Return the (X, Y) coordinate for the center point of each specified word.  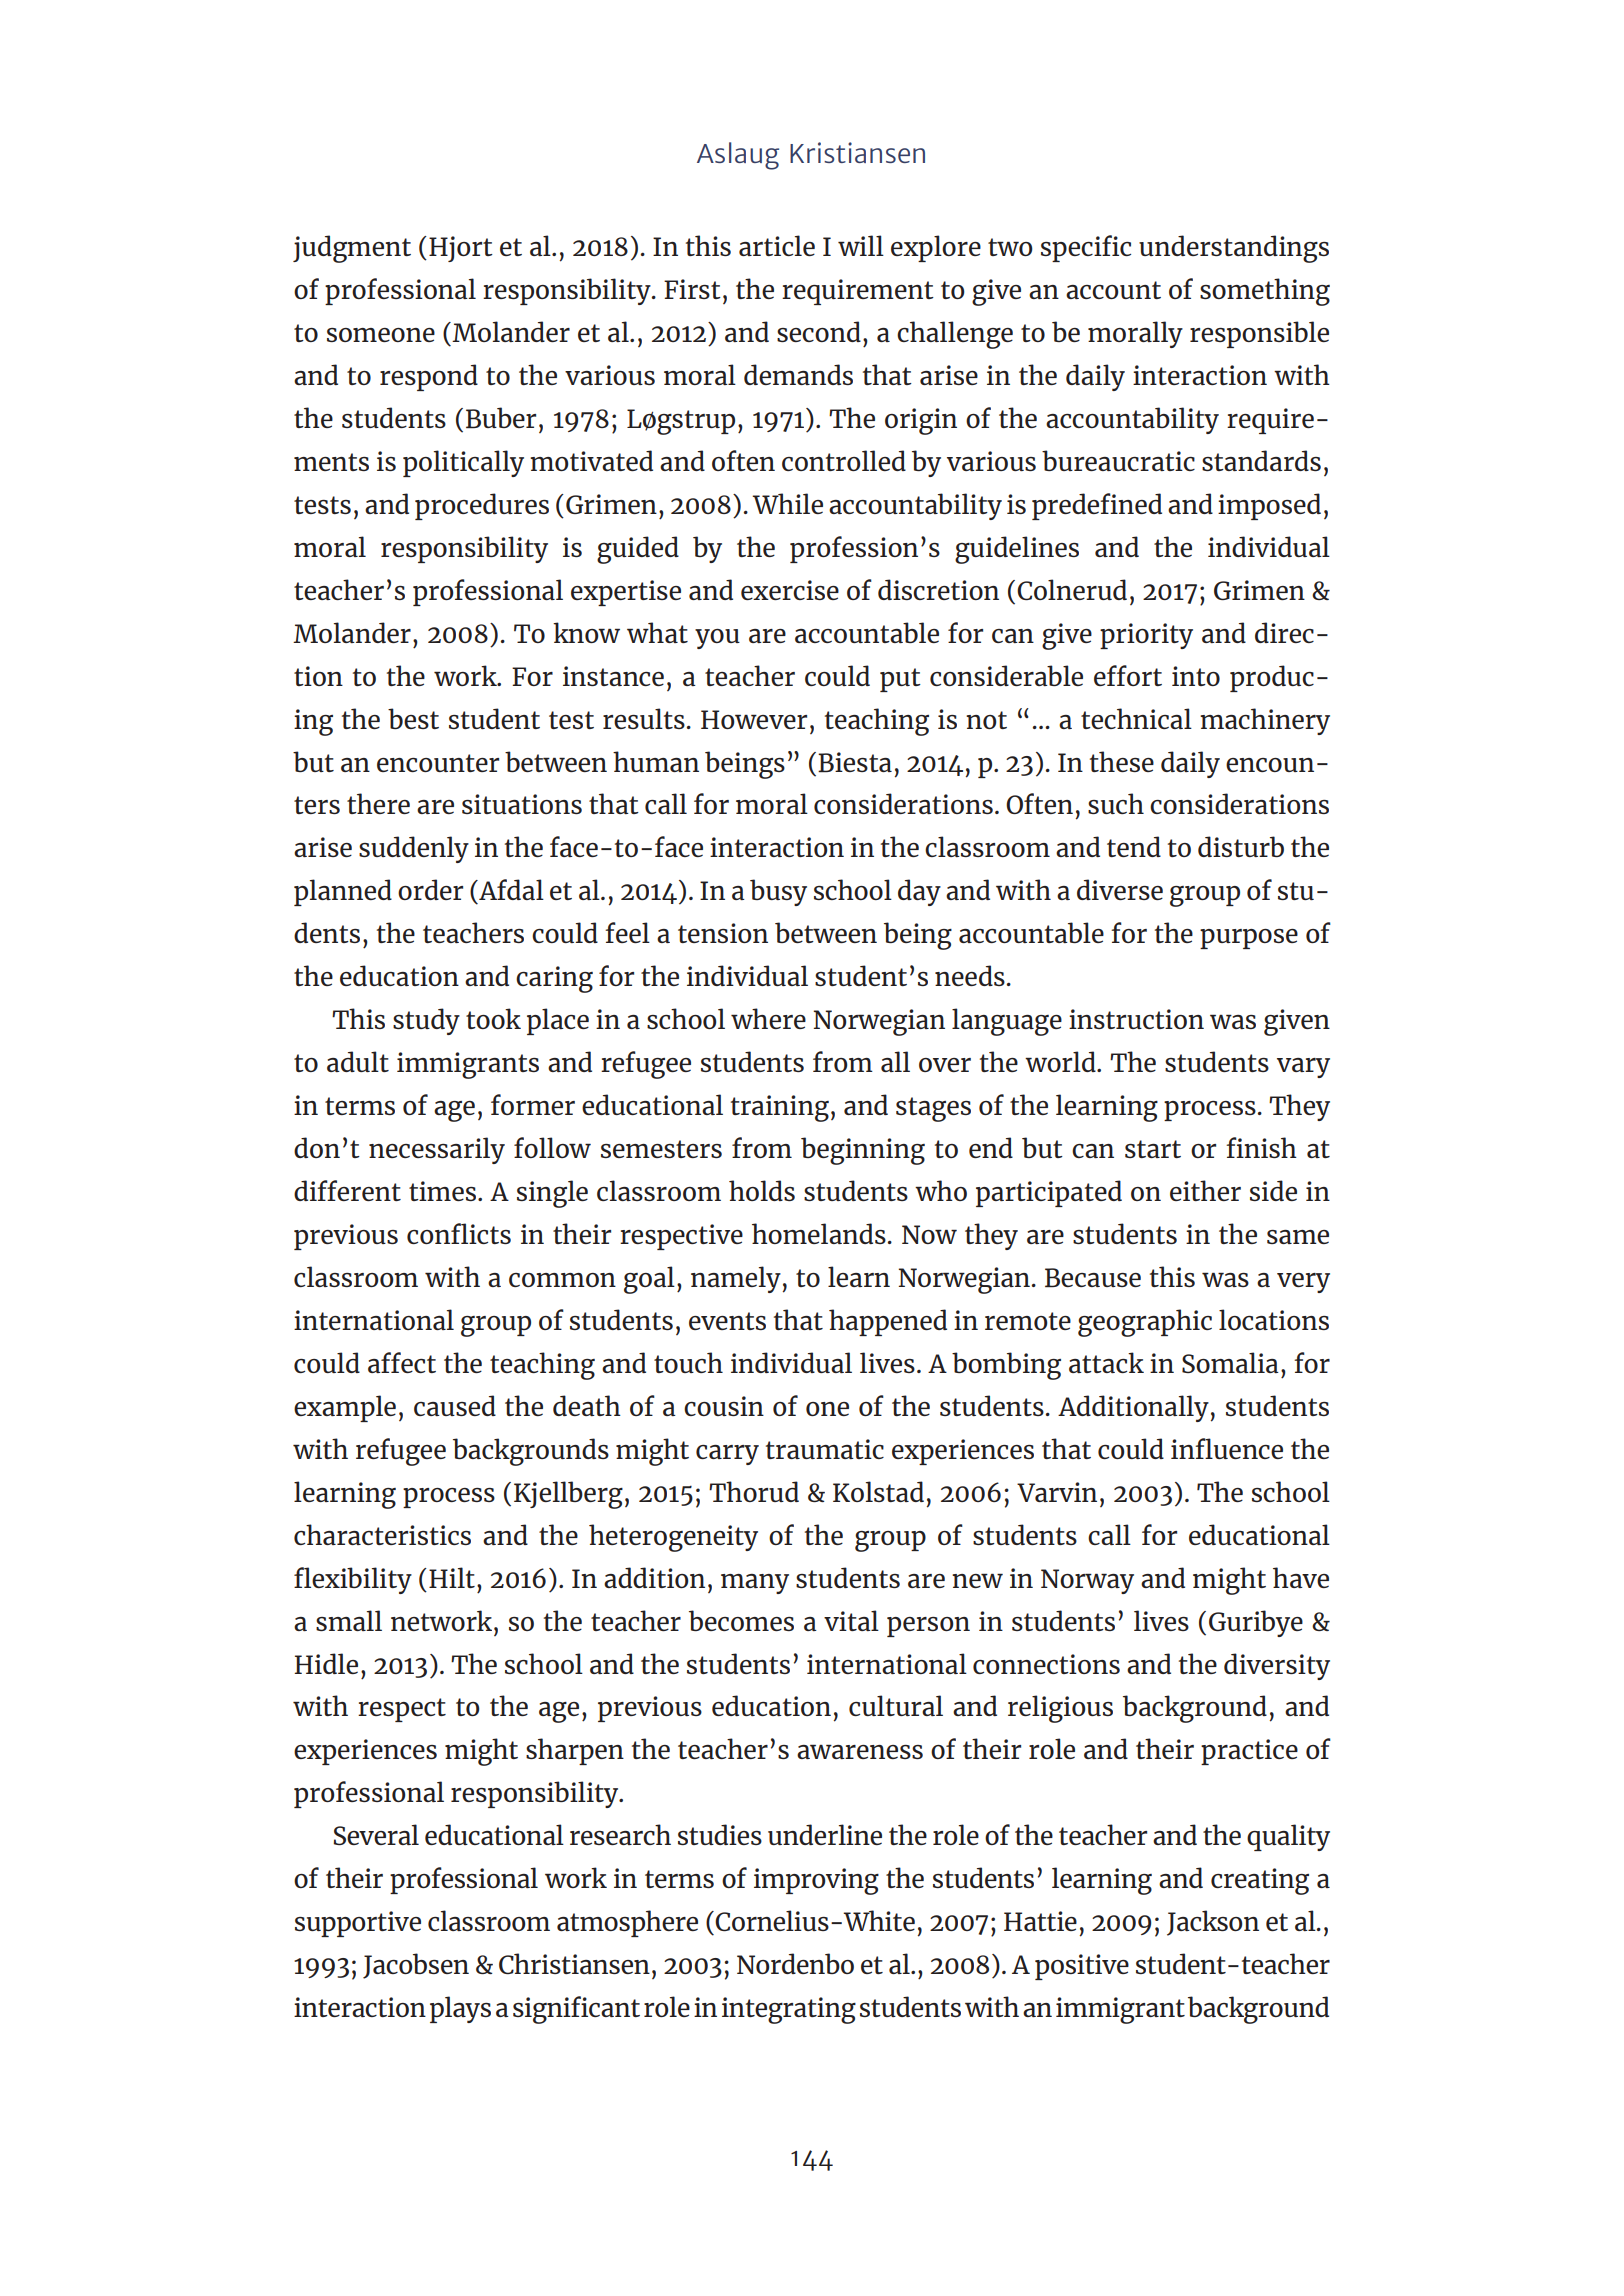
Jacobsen (416, 1966)
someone (381, 335)
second (819, 331)
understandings (1234, 249)
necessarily (437, 1150)
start (1153, 1149)
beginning (863, 1151)
